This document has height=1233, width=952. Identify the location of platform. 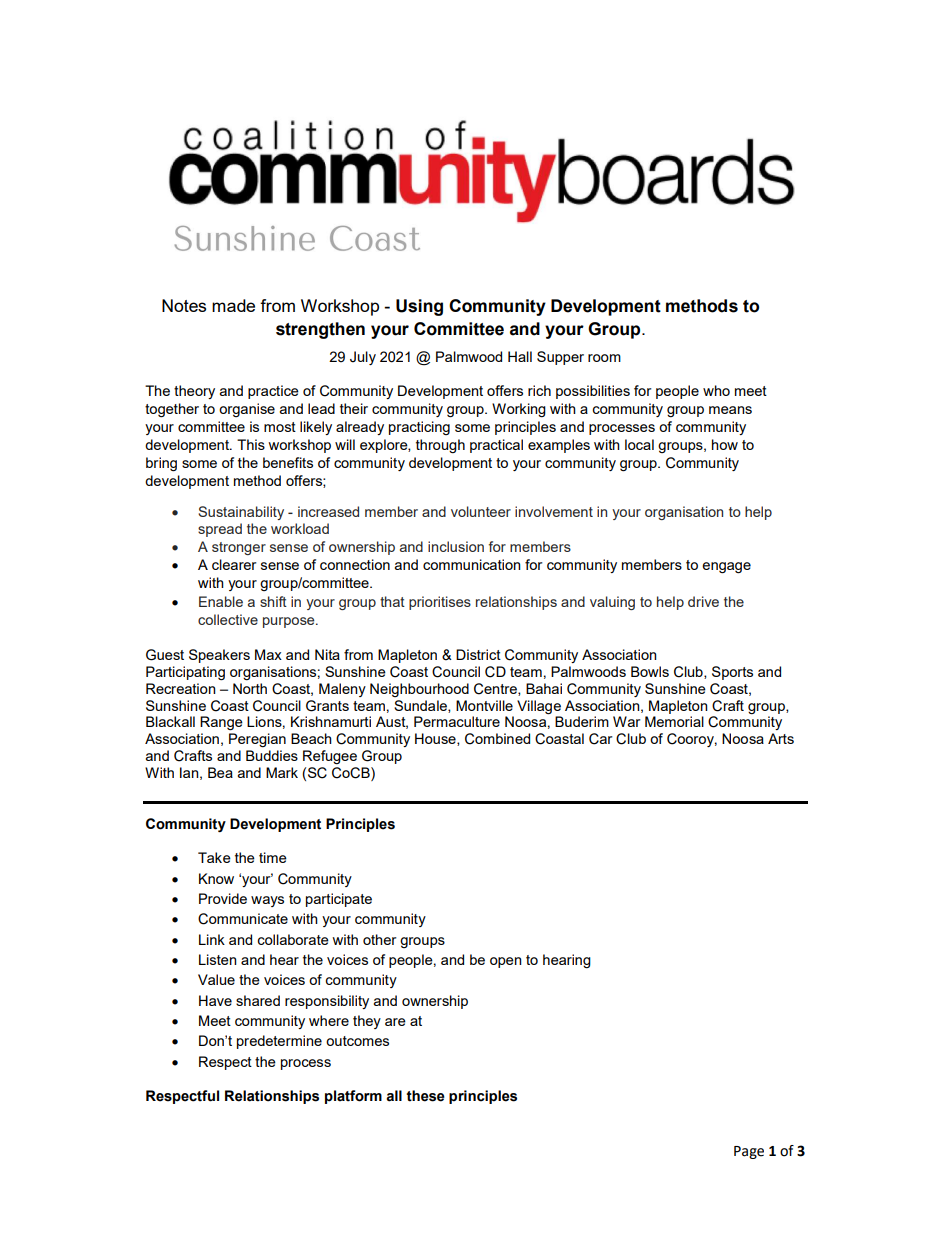
(353, 1097).
